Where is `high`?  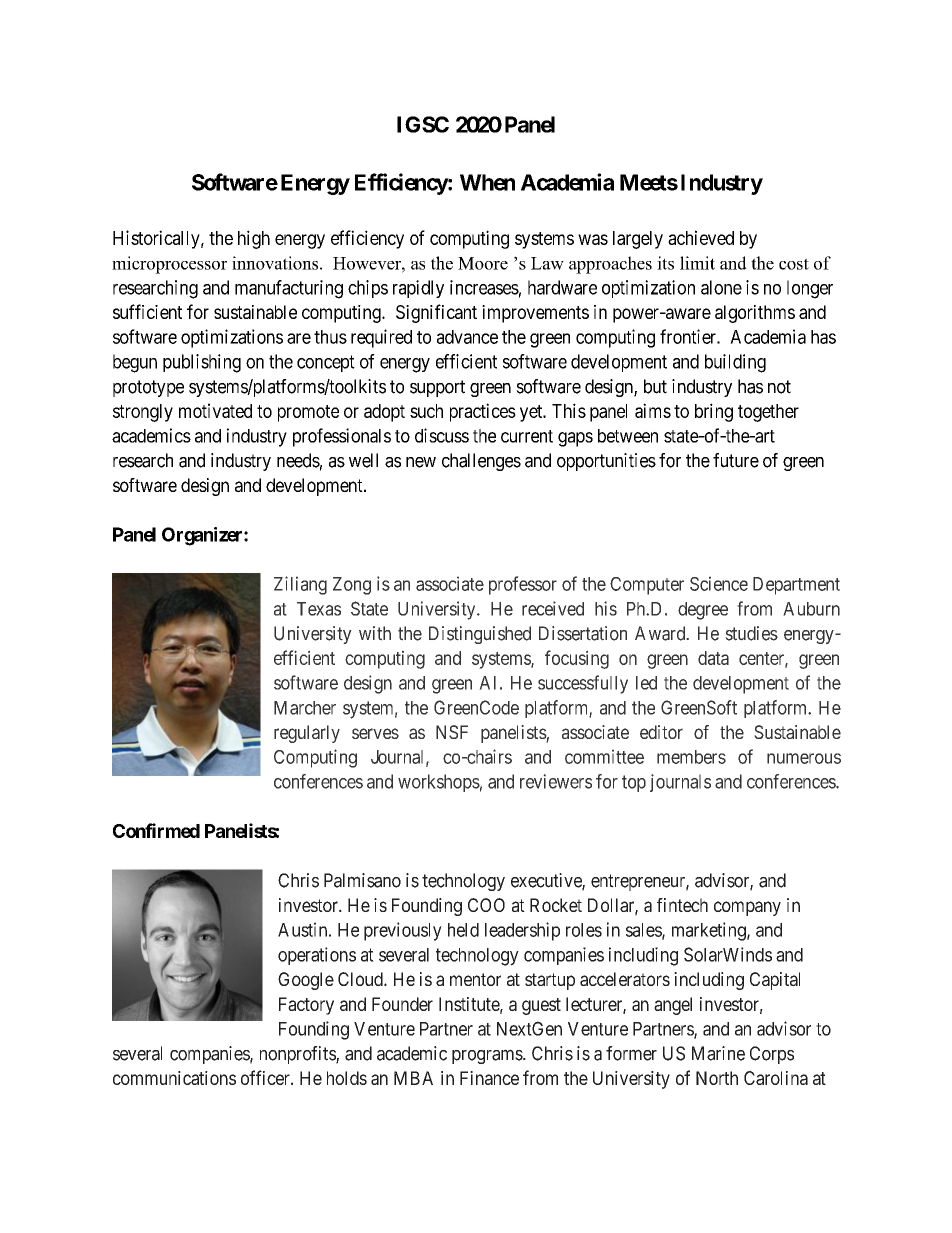 high is located at coordinates (254, 239).
